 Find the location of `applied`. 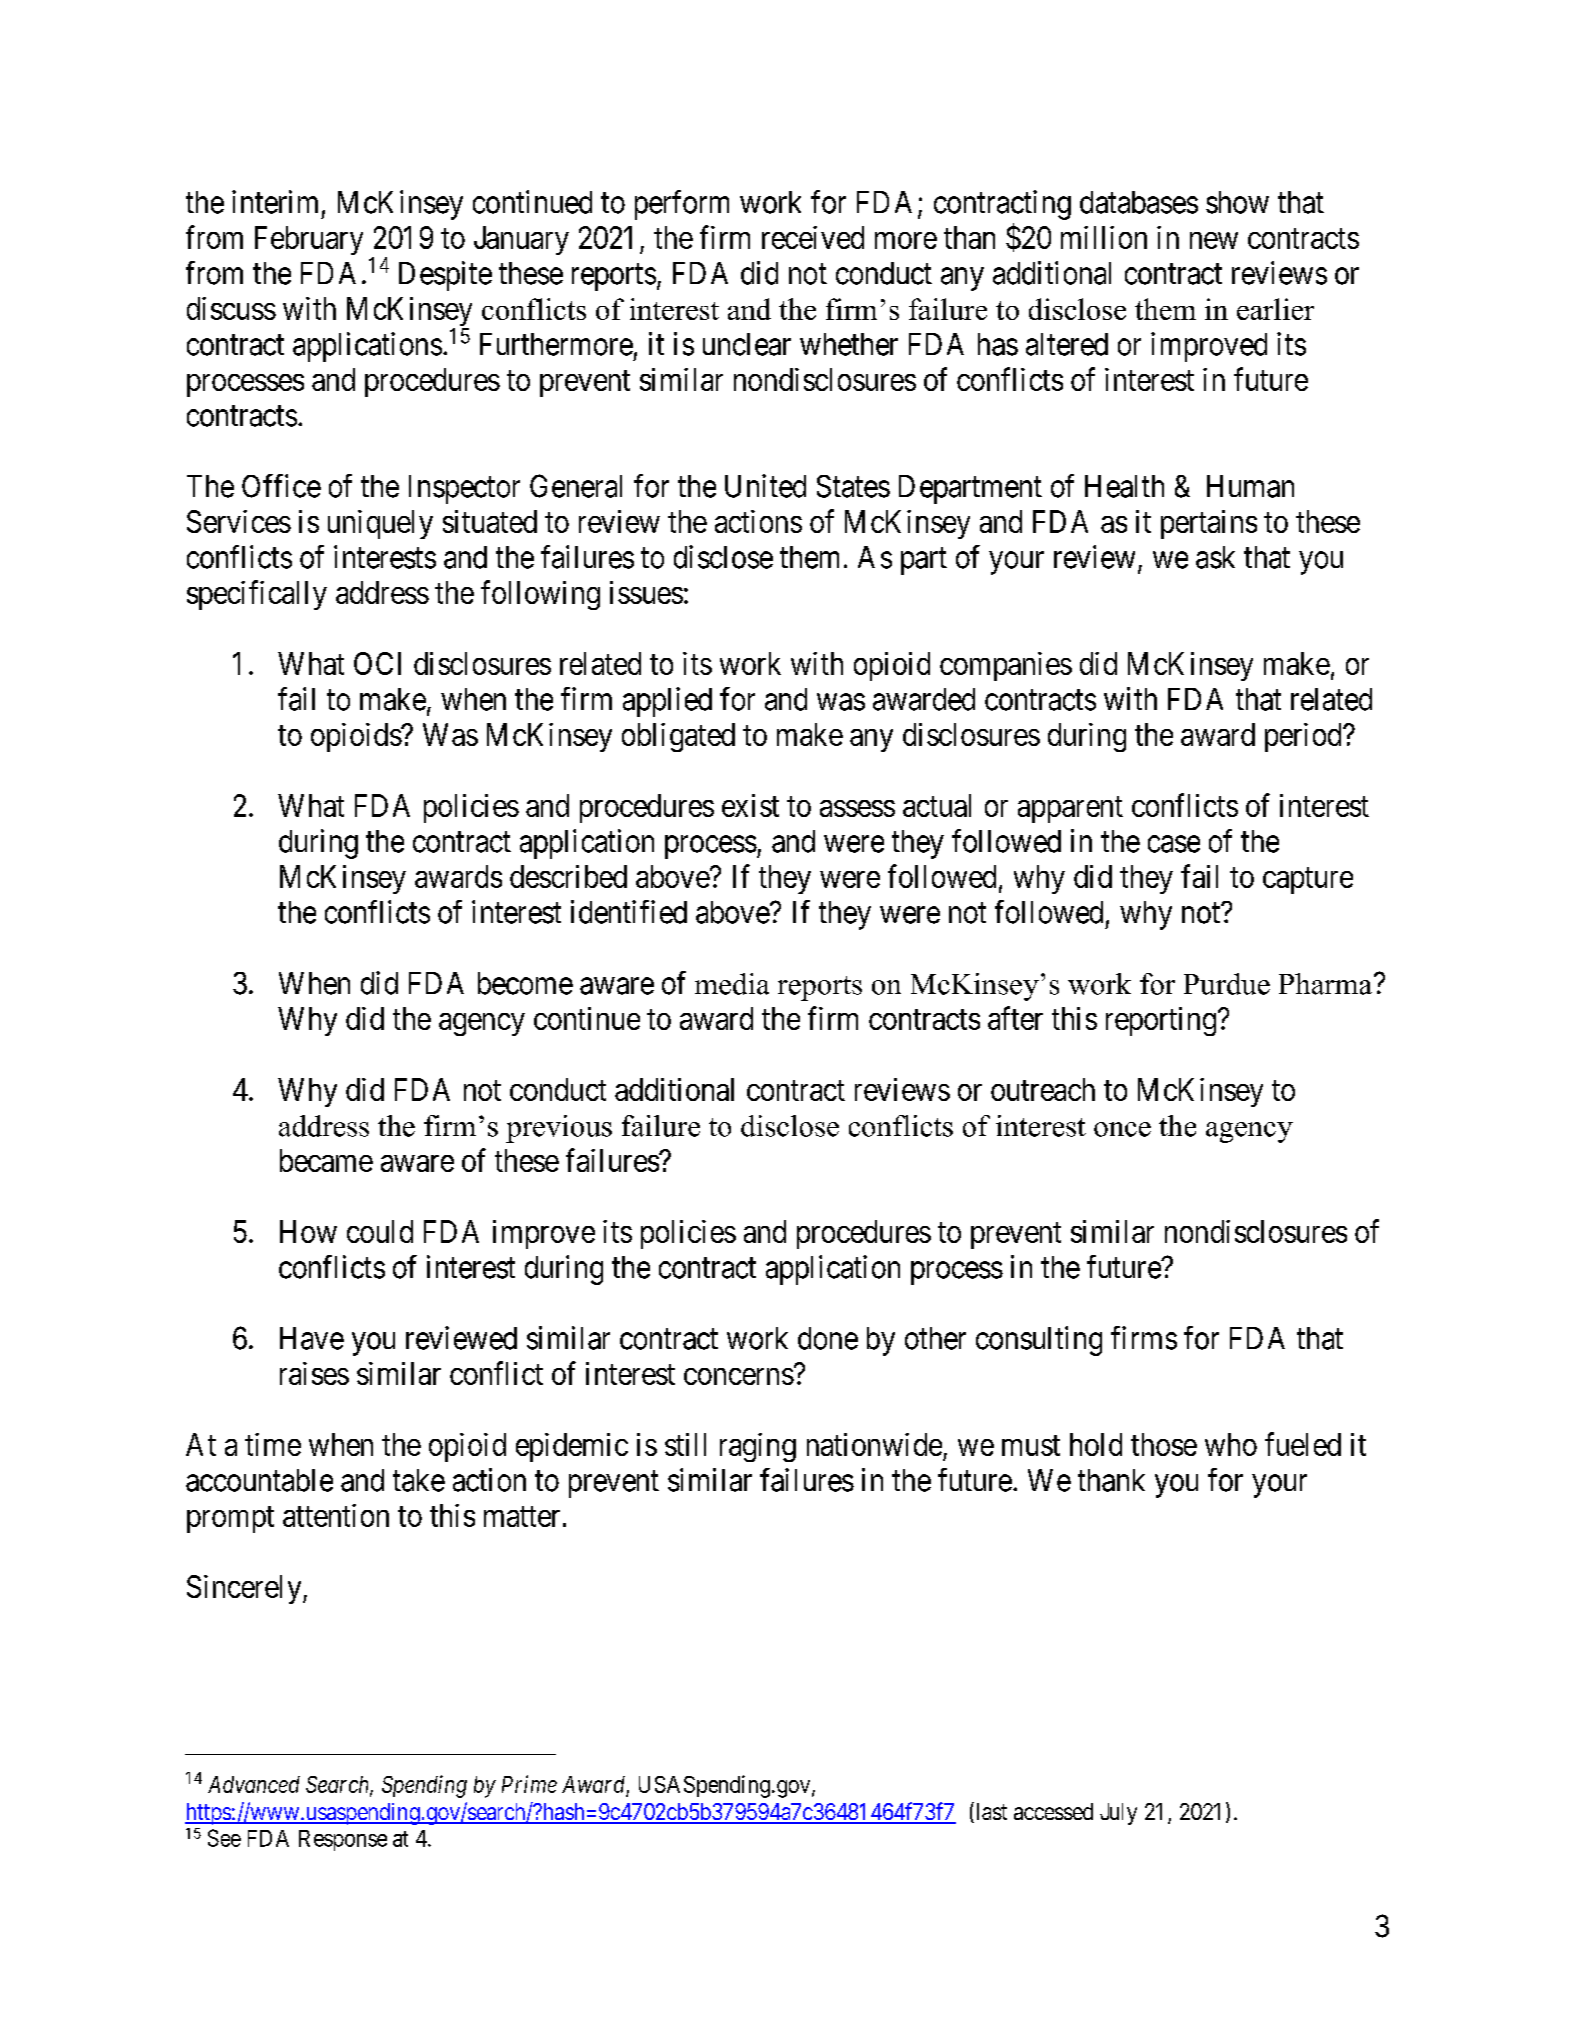

applied is located at coordinates (667, 702).
